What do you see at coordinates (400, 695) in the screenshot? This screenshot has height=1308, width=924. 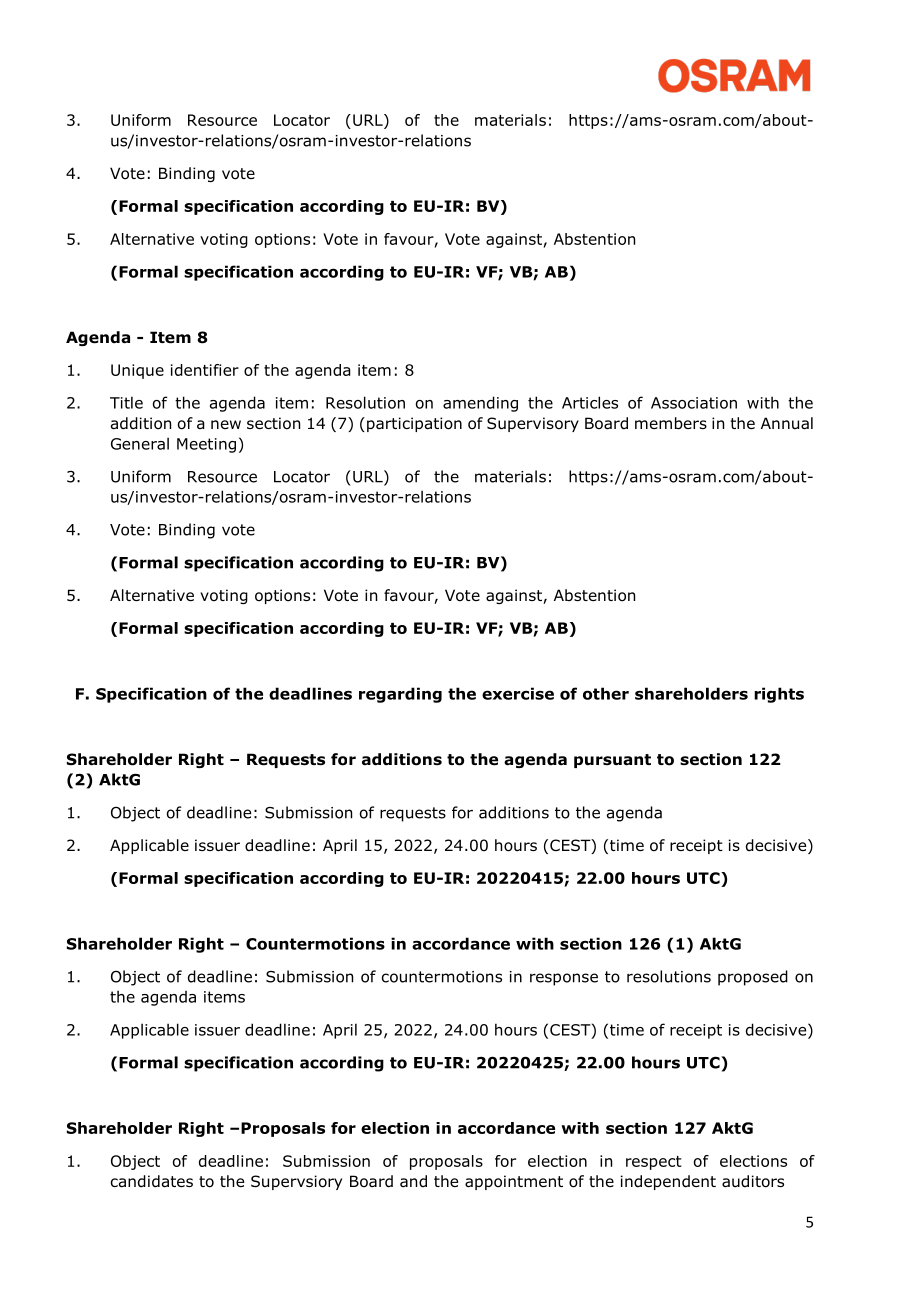 I see `regarding` at bounding box center [400, 695].
